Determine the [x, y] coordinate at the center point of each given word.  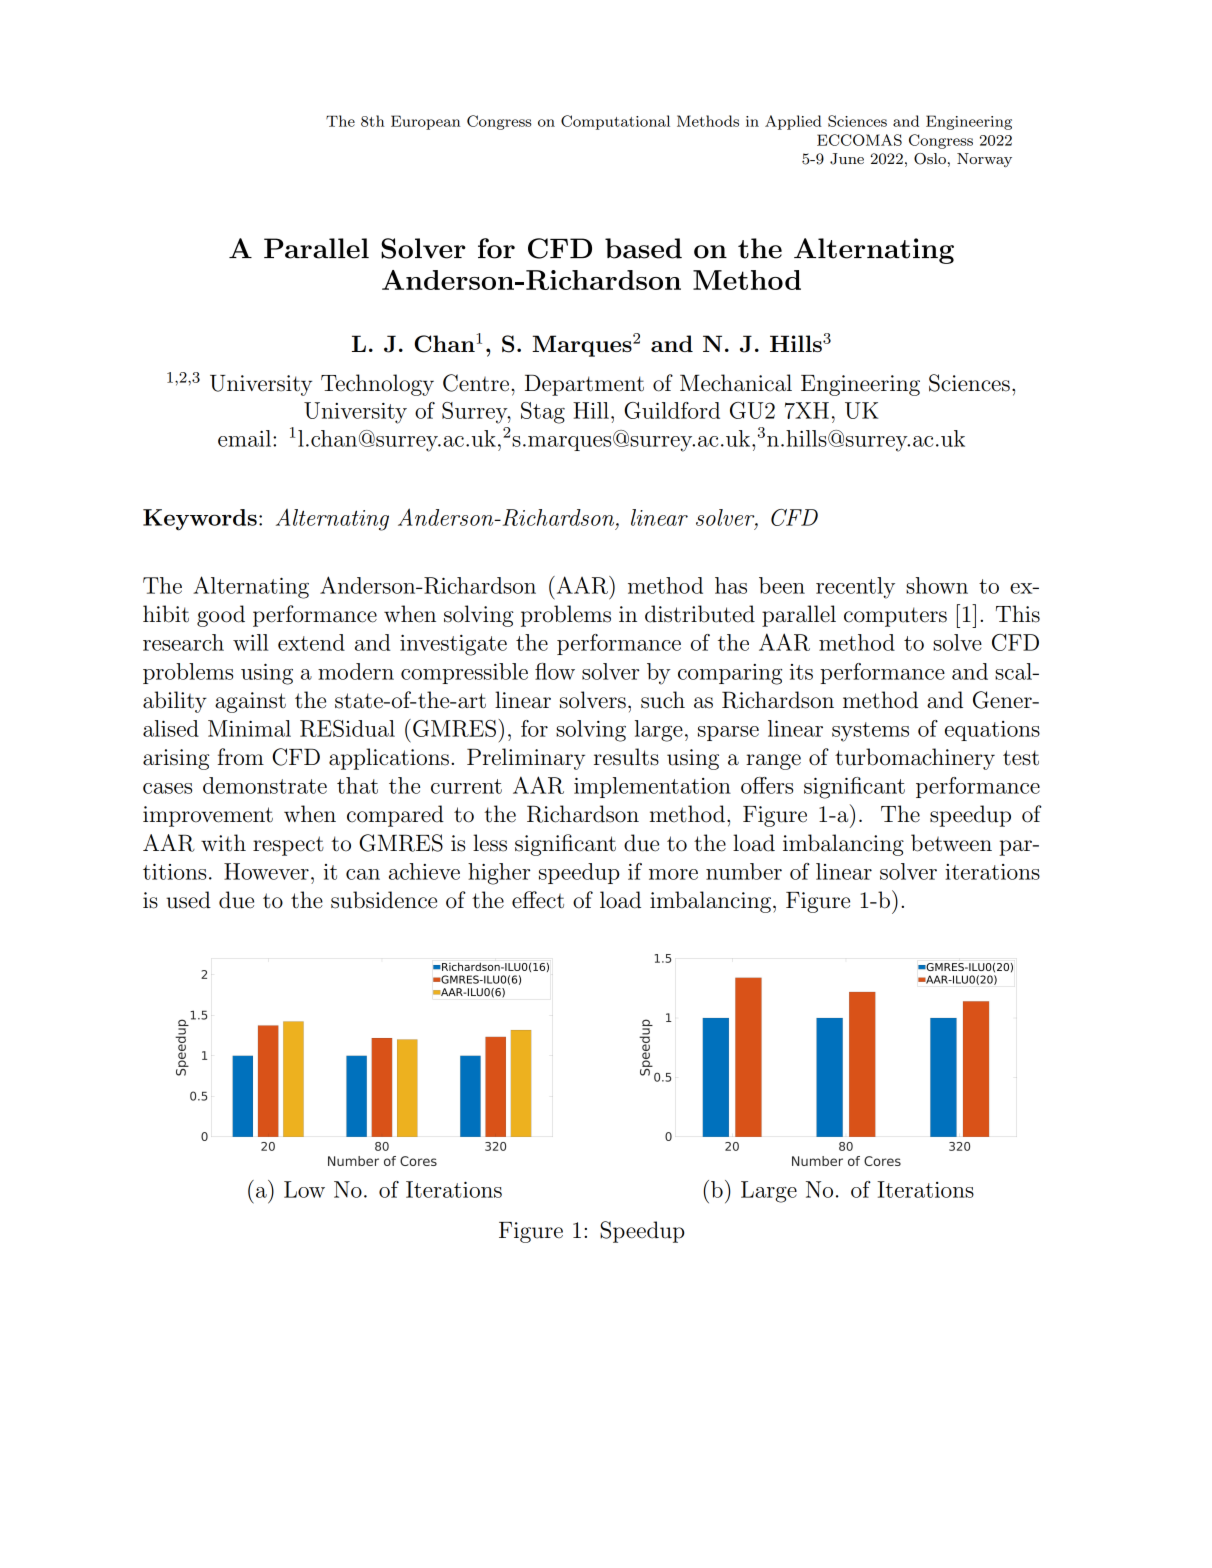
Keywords [200, 520]
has [731, 585]
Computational [615, 122]
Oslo [930, 159]
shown [937, 585]
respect [288, 846]
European [425, 122]
